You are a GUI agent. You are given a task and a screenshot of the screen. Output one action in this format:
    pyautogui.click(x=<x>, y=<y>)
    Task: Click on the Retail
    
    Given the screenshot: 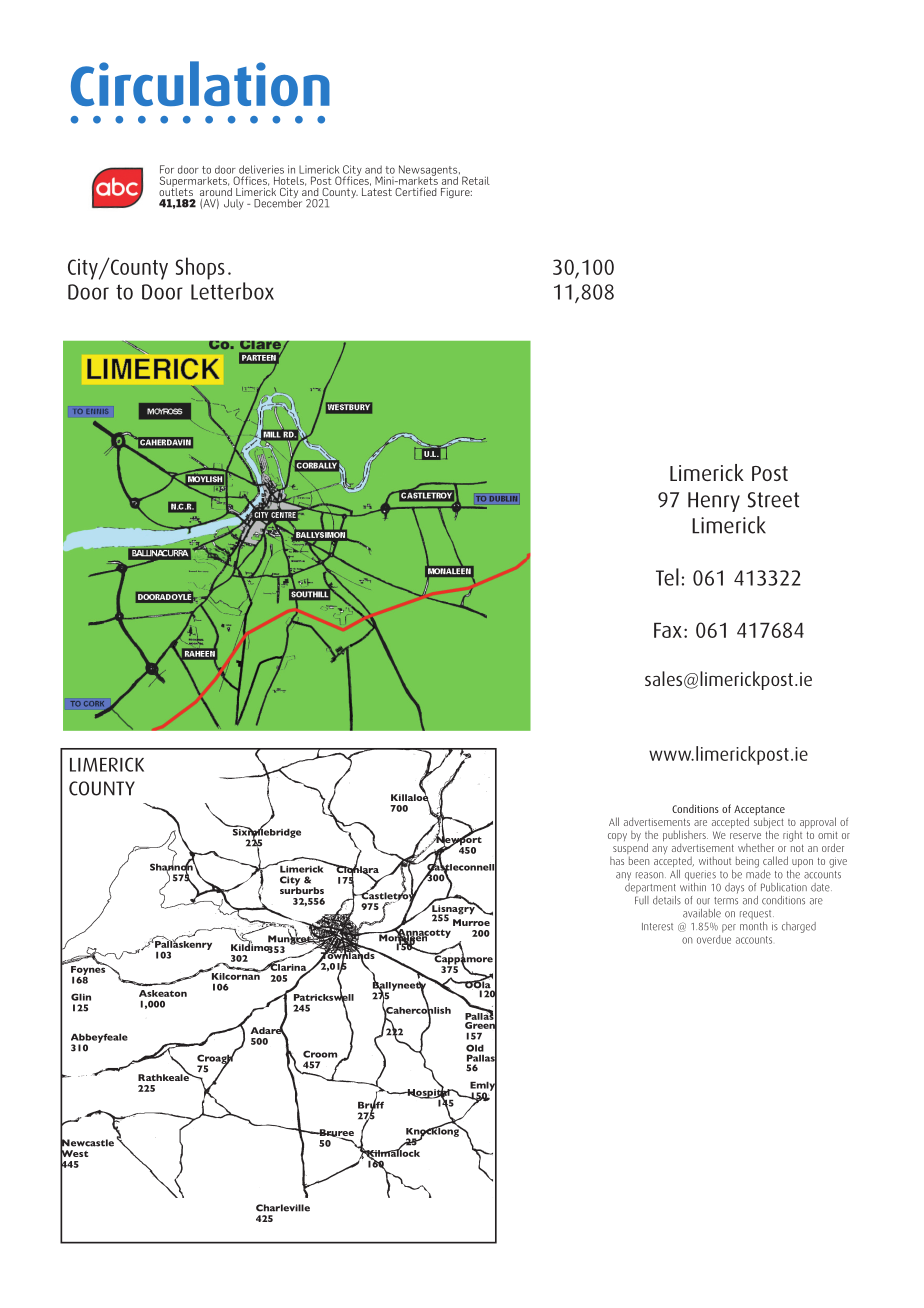 What is the action you would take?
    pyautogui.click(x=476, y=180)
